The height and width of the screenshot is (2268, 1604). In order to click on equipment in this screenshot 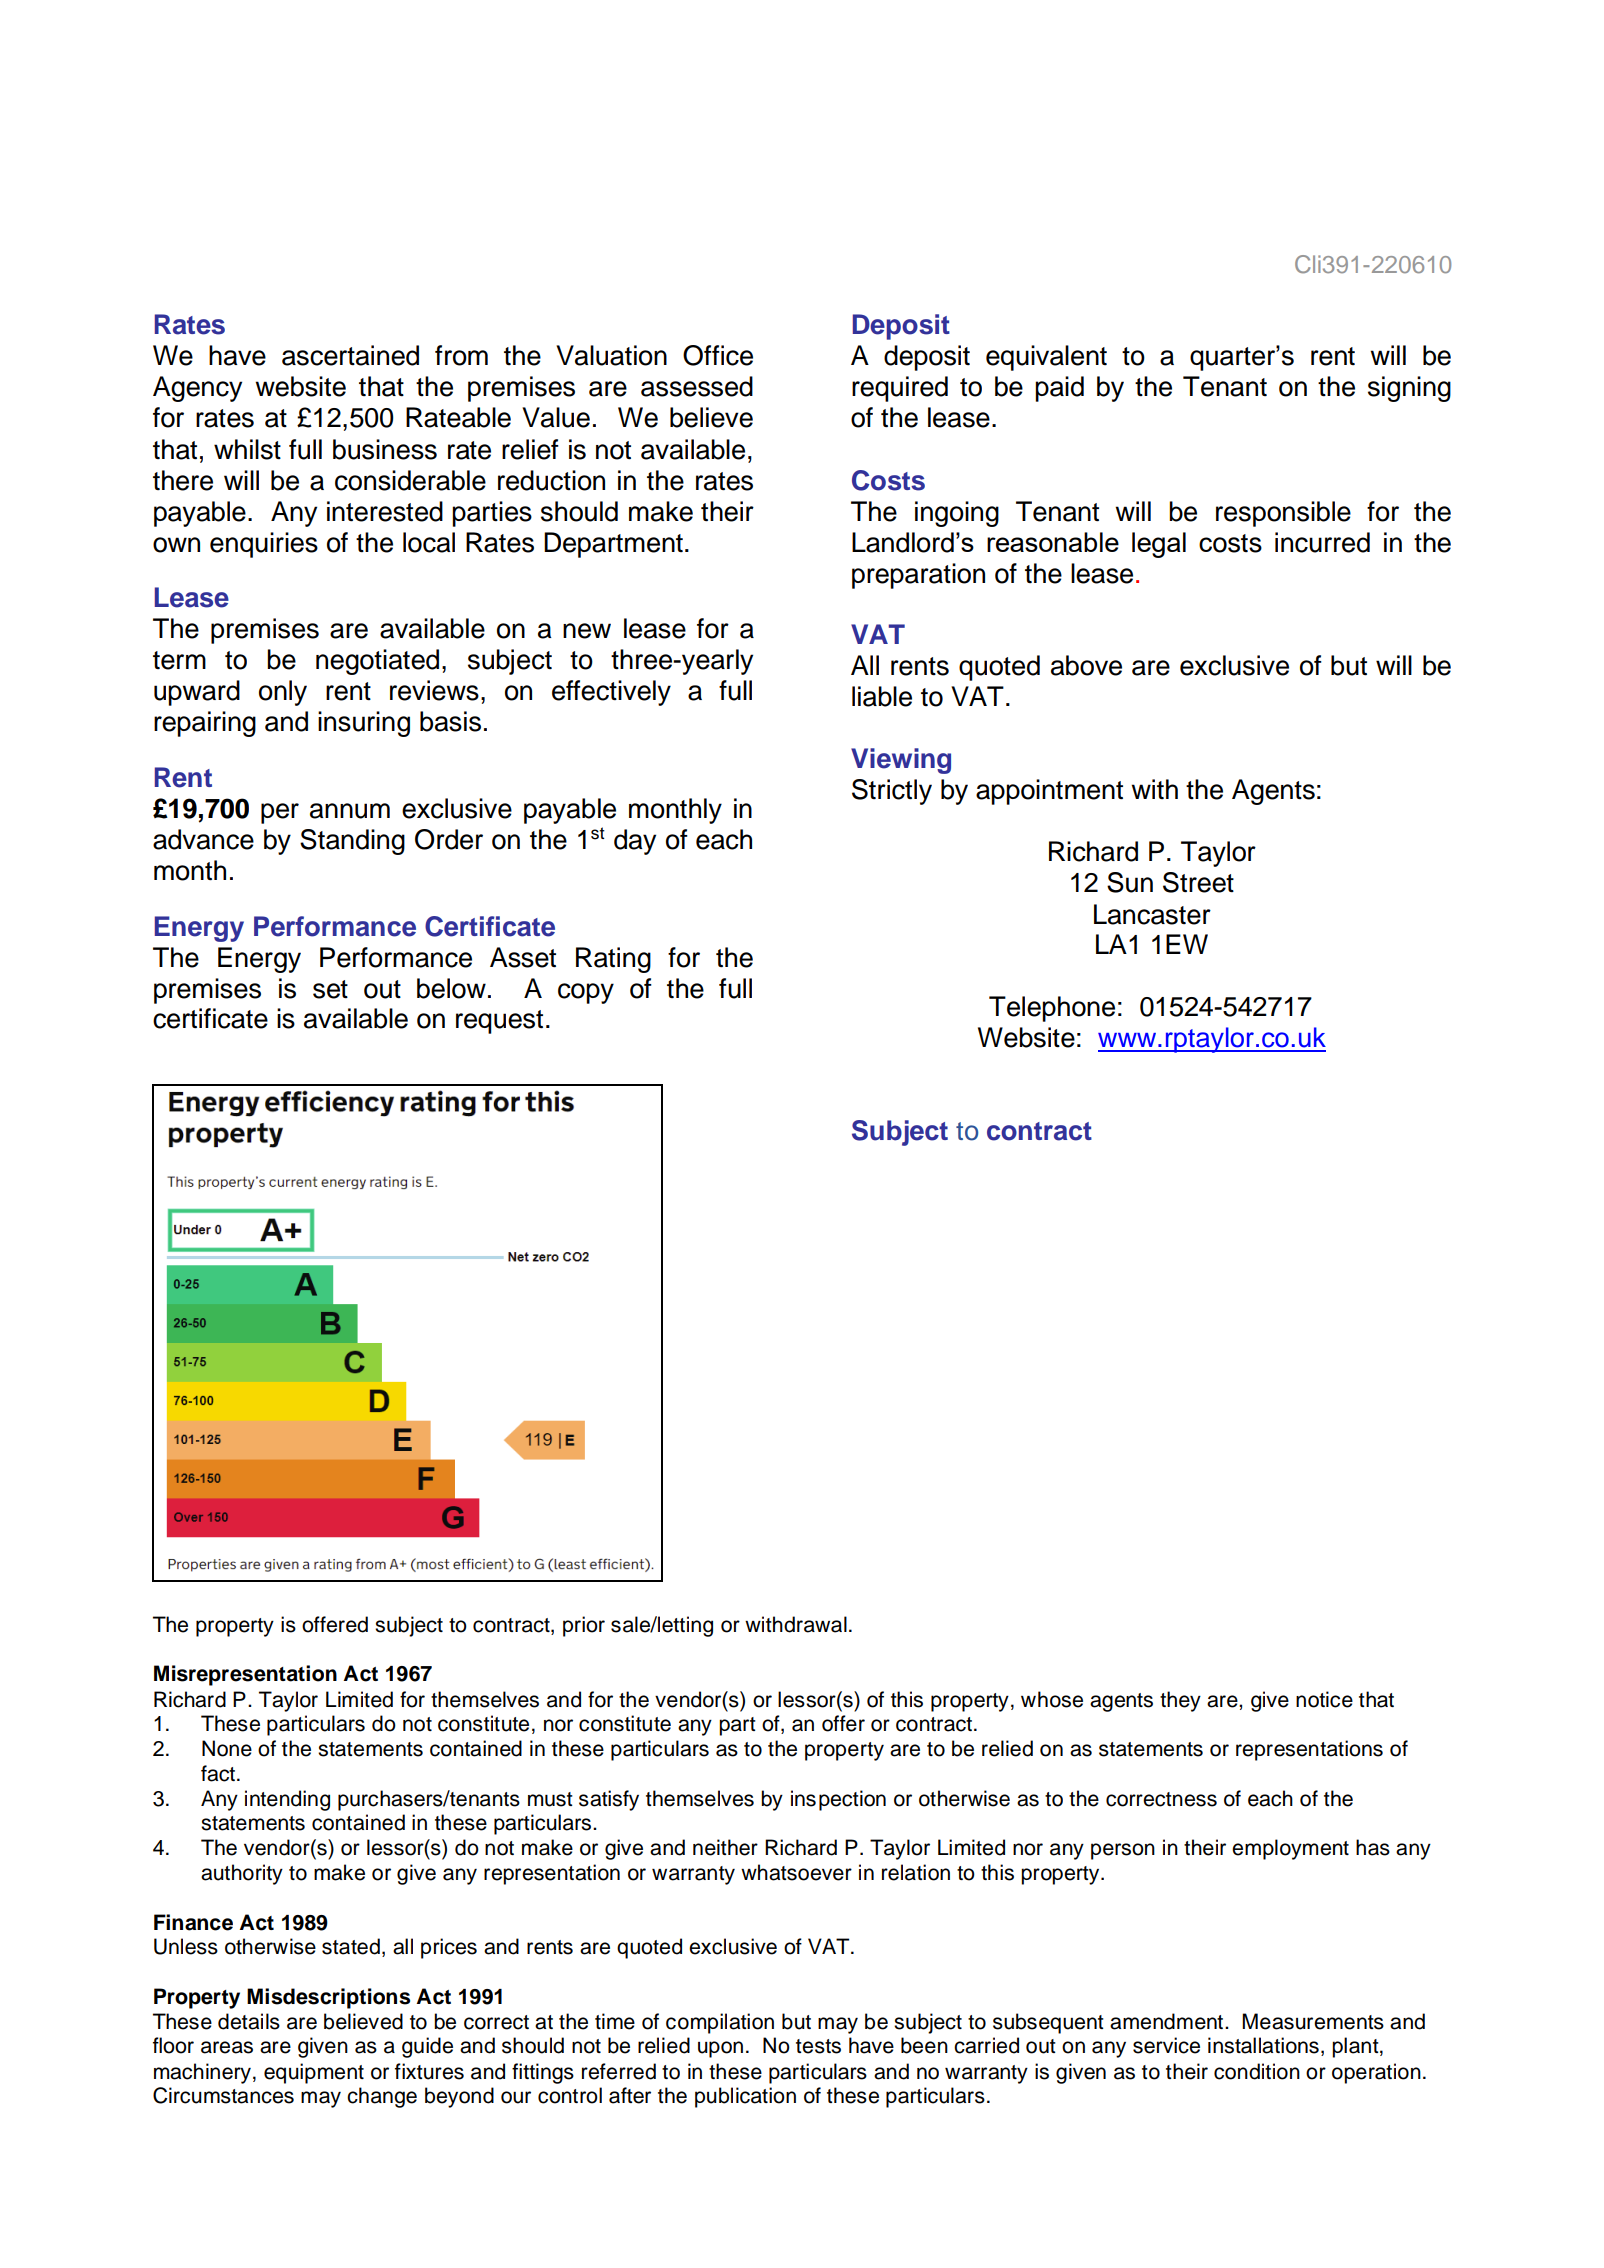, I will do `click(314, 2073)`.
